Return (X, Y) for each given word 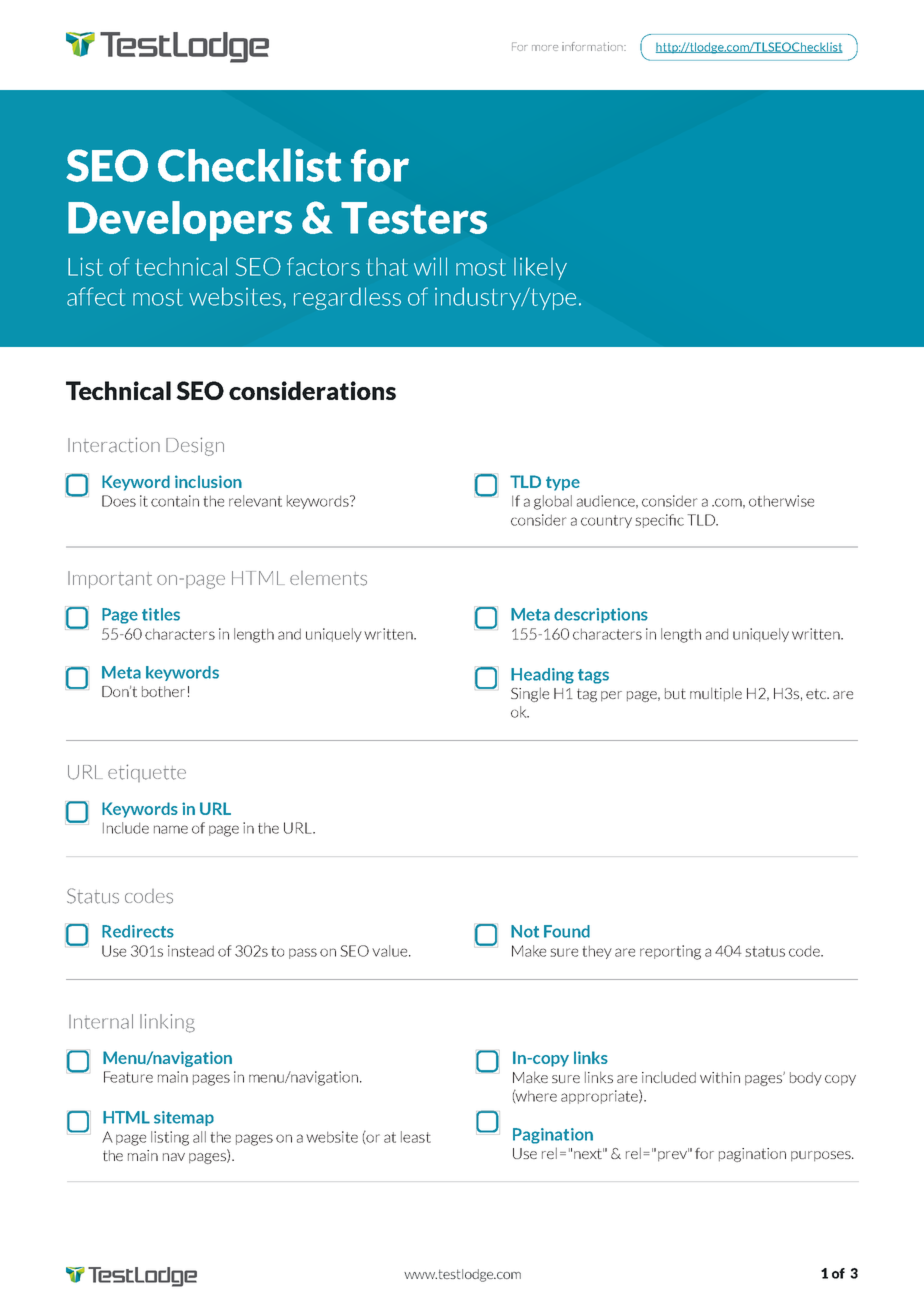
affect (96, 296)
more (545, 48)
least (416, 1137)
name (171, 829)
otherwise (781, 501)
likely (540, 268)
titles (161, 614)
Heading (542, 676)
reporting (670, 952)
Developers (180, 221)
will (430, 266)
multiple (716, 694)
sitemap (184, 1118)
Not (525, 931)
